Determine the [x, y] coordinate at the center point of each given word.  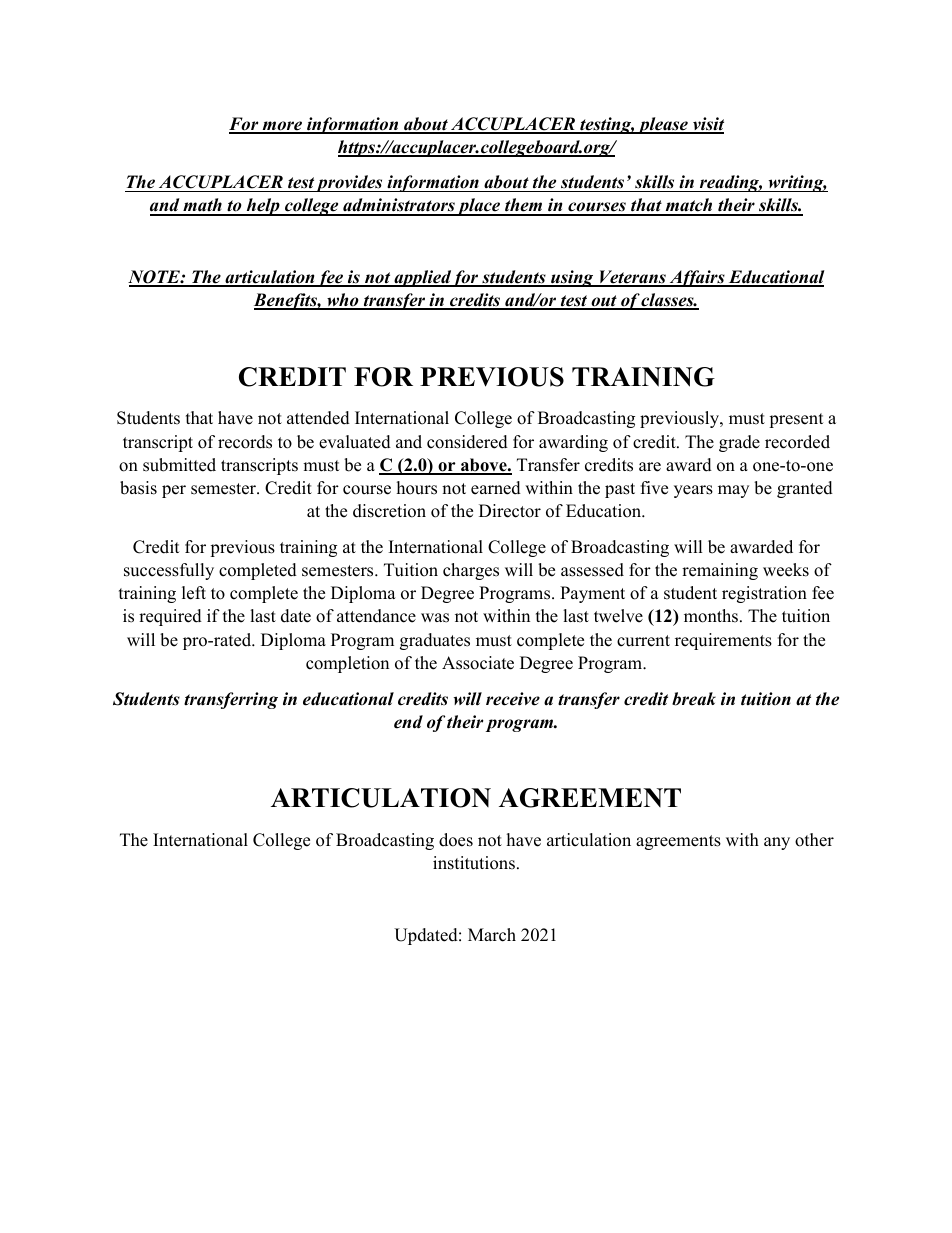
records [245, 442]
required [170, 617]
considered [467, 442]
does [456, 840]
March [492, 935]
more [282, 127]
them [524, 206]
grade [739, 443]
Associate [478, 663]
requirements [723, 641]
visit [707, 125]
